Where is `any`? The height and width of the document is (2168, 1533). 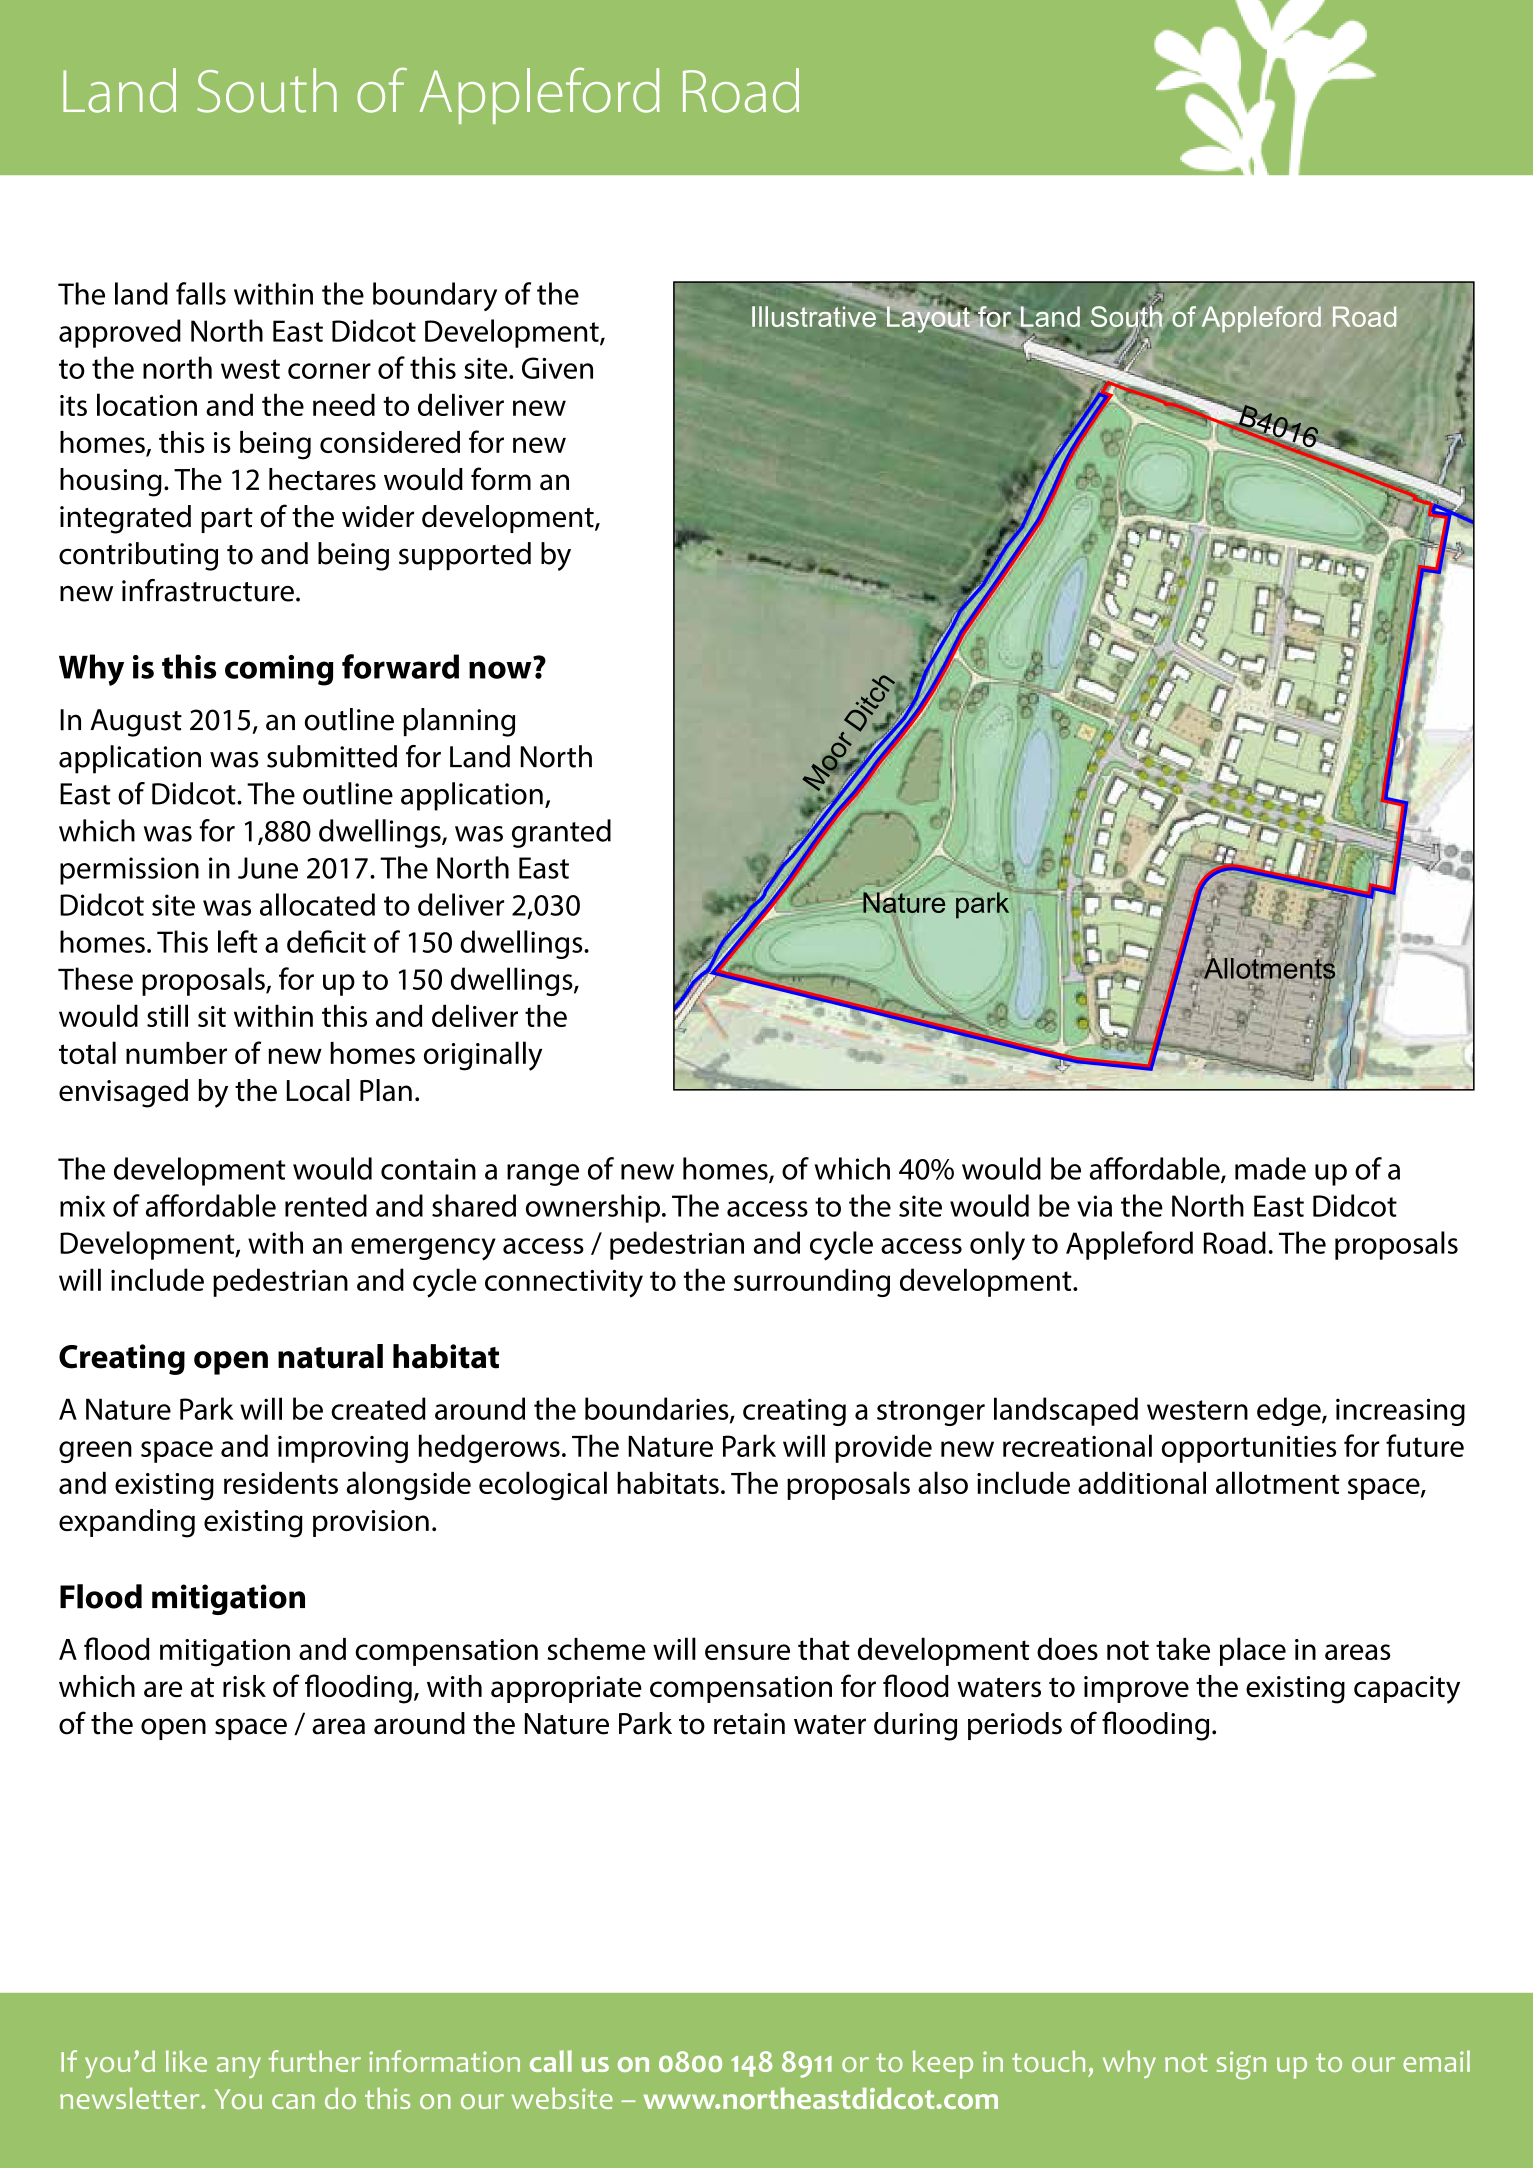
any is located at coordinates (239, 2067).
